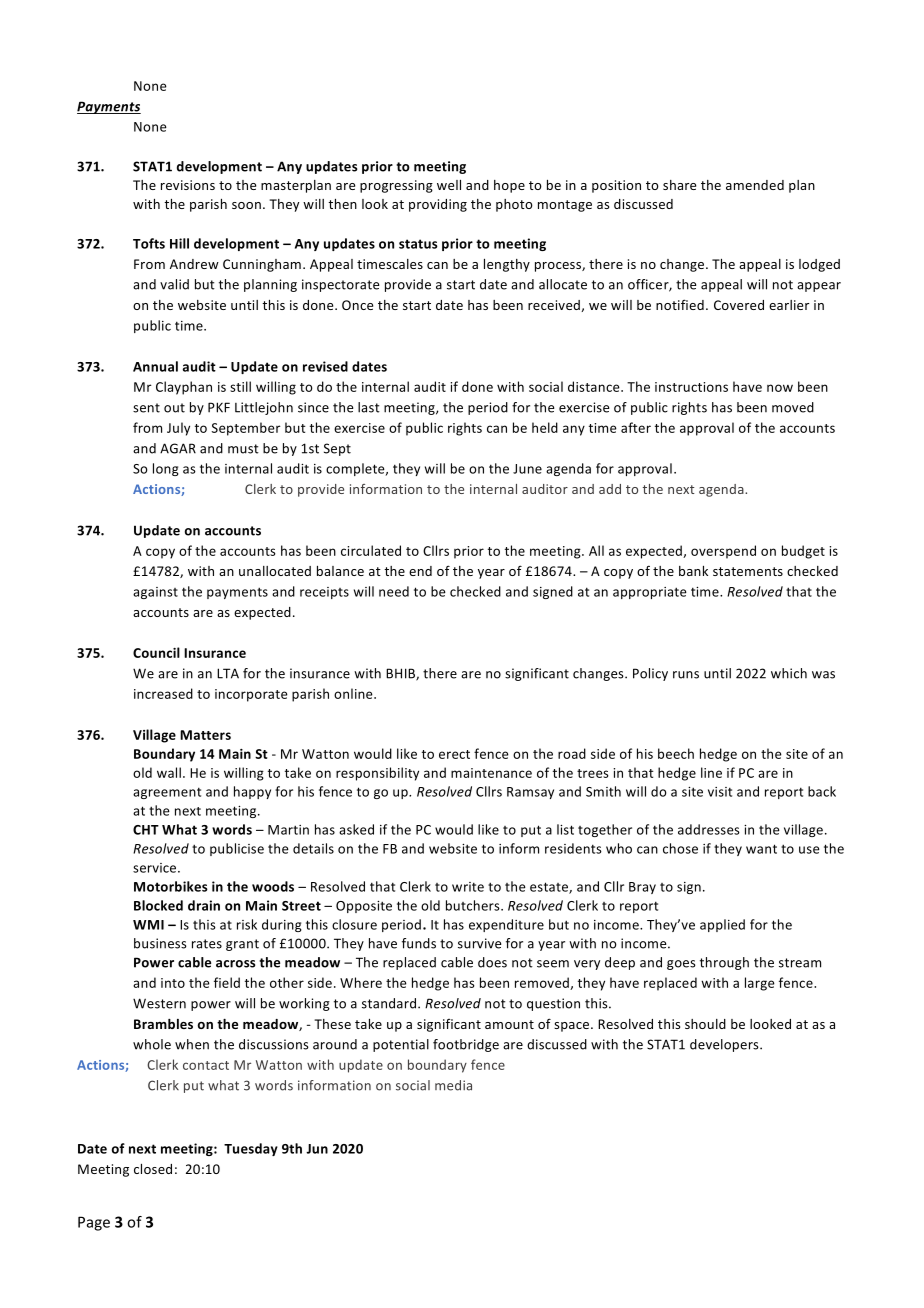 This document has width=924, height=1308. Describe the element at coordinates (725, 1045) in the document. I see `developers` at that location.
